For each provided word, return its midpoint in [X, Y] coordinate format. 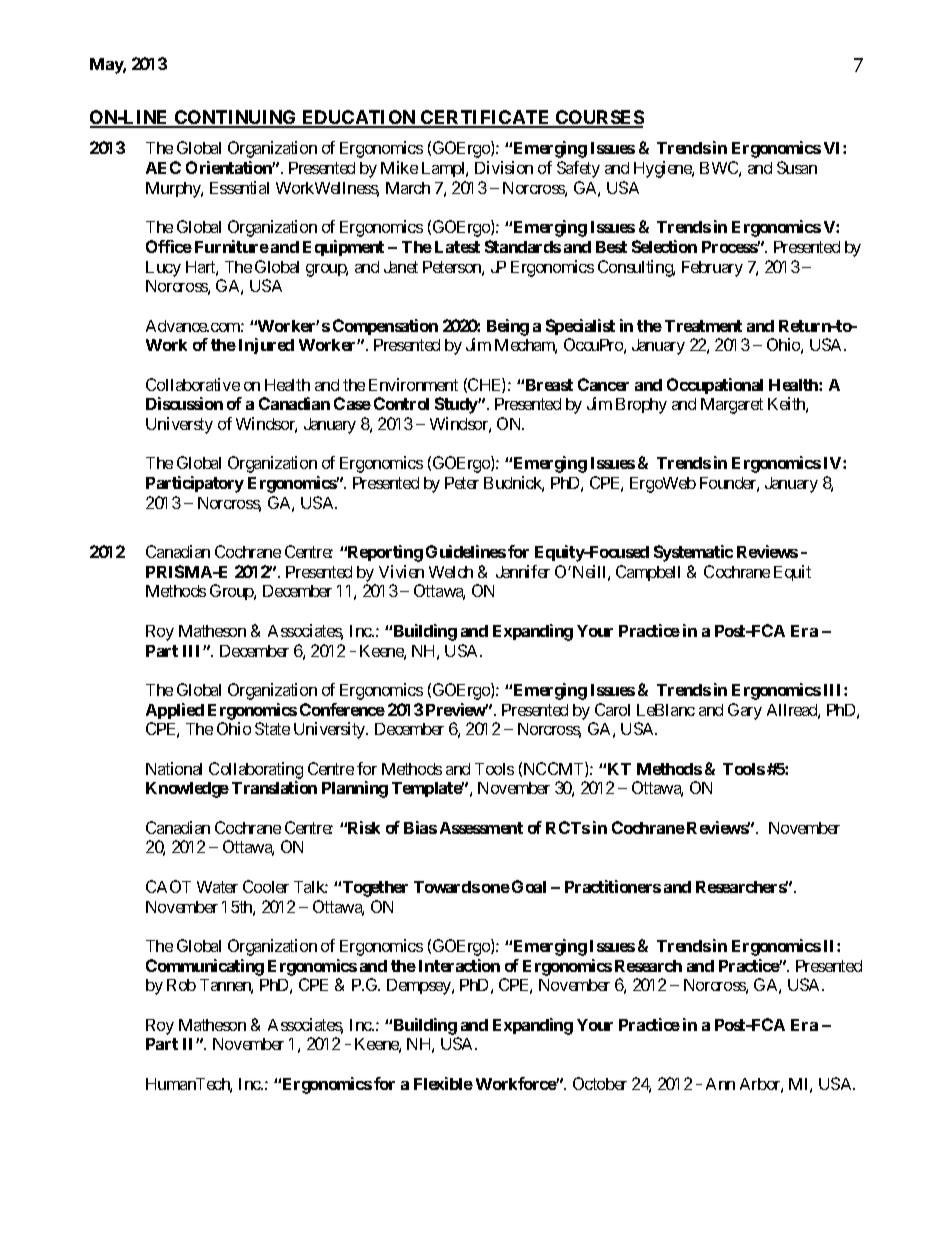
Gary [745, 711]
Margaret [732, 406]
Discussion [184, 403]
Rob [181, 985]
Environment [413, 384]
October [600, 1083]
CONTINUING [236, 118]
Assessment [481, 828]
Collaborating [256, 770]
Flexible [443, 1083]
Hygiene [663, 169]
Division [504, 167]
